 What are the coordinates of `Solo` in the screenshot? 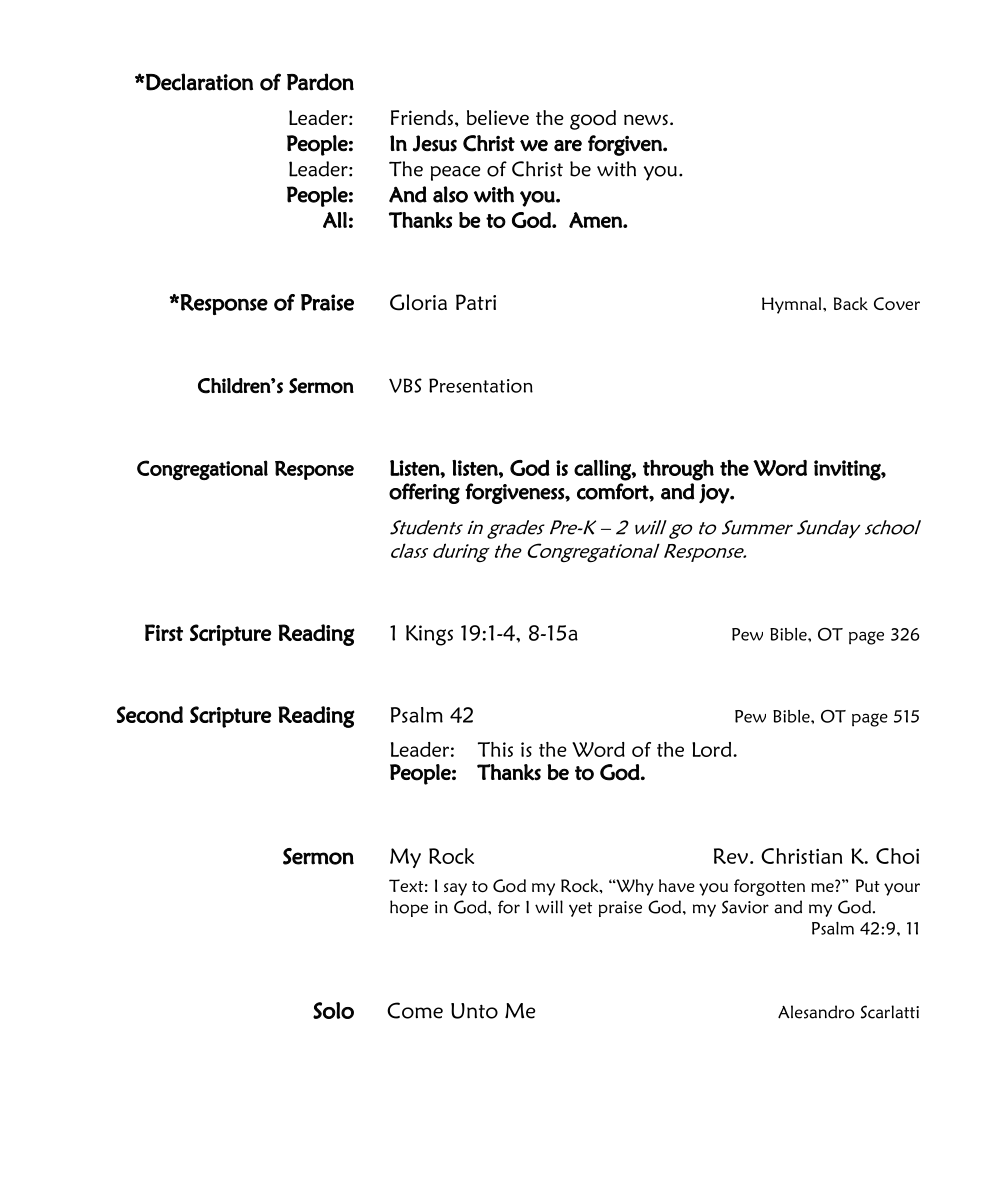 It's located at (333, 1010).
